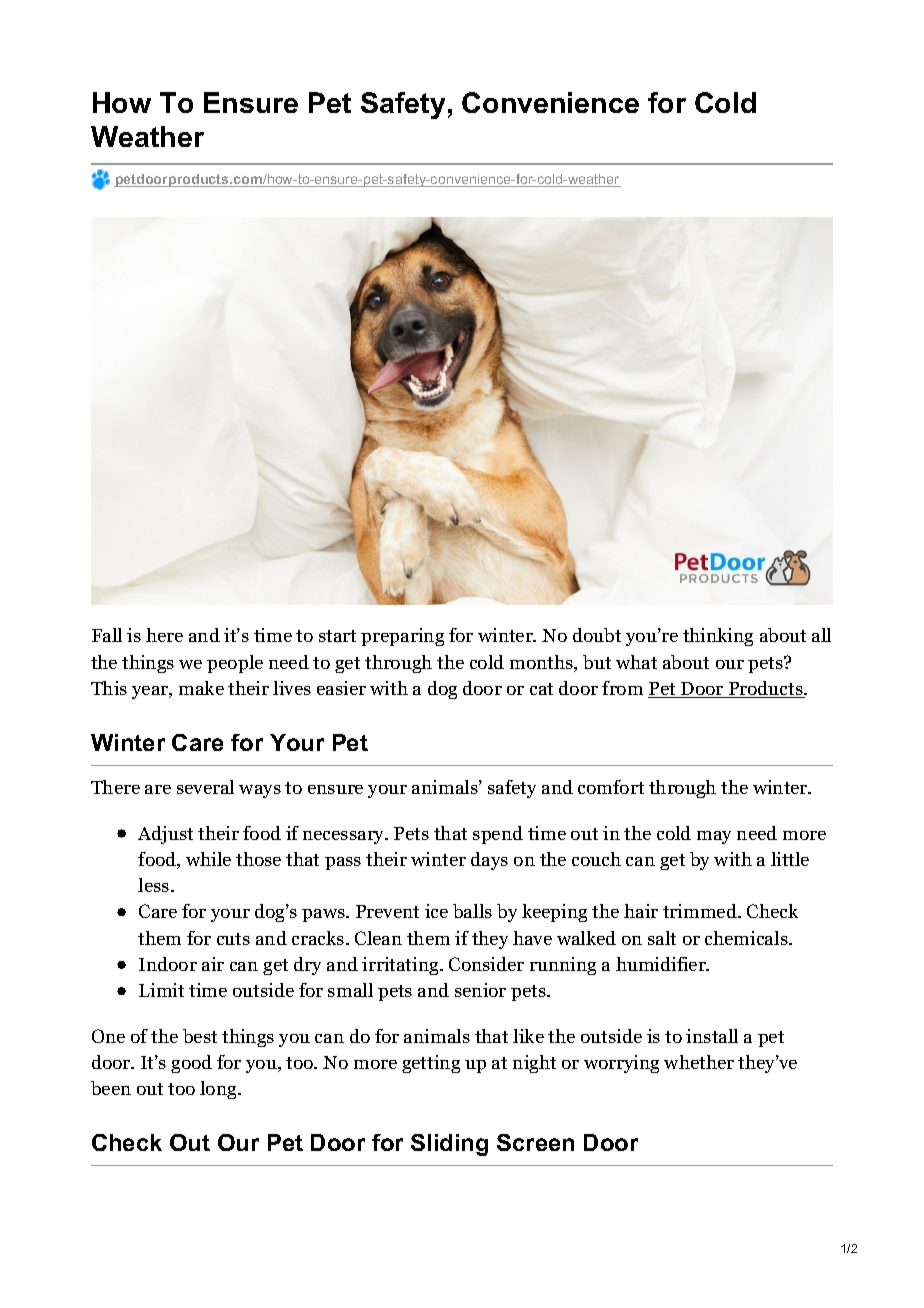 The image size is (924, 1308). I want to click on thinking, so click(718, 637).
